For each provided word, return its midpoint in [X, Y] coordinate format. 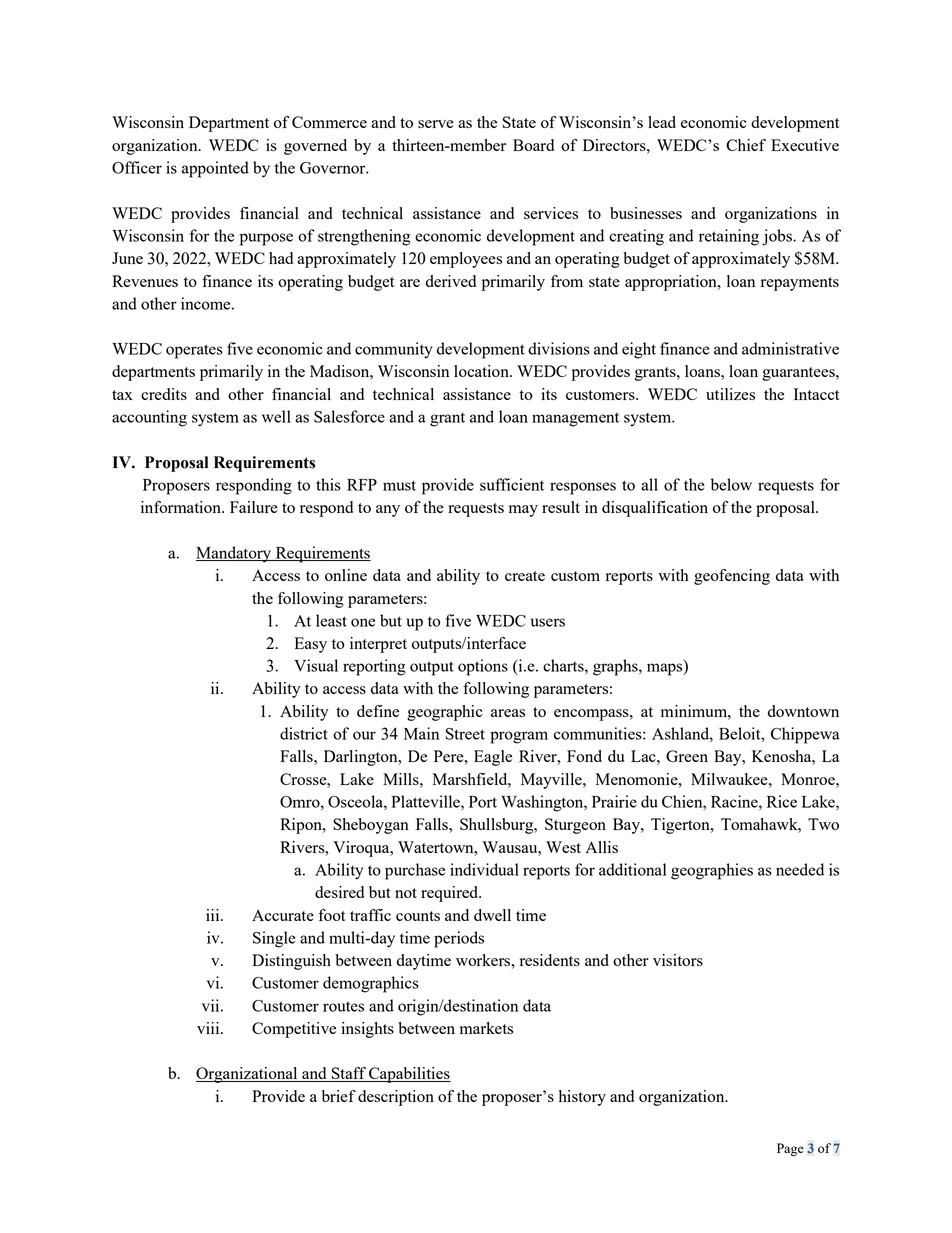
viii [209, 1028]
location [482, 371]
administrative [790, 348]
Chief [746, 145]
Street [465, 734]
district [304, 733]
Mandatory [235, 554]
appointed [215, 169]
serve [436, 124]
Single [274, 939]
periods [459, 939]
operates [194, 351]
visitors [678, 960]
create [525, 576]
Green [687, 756]
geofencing [732, 577]
